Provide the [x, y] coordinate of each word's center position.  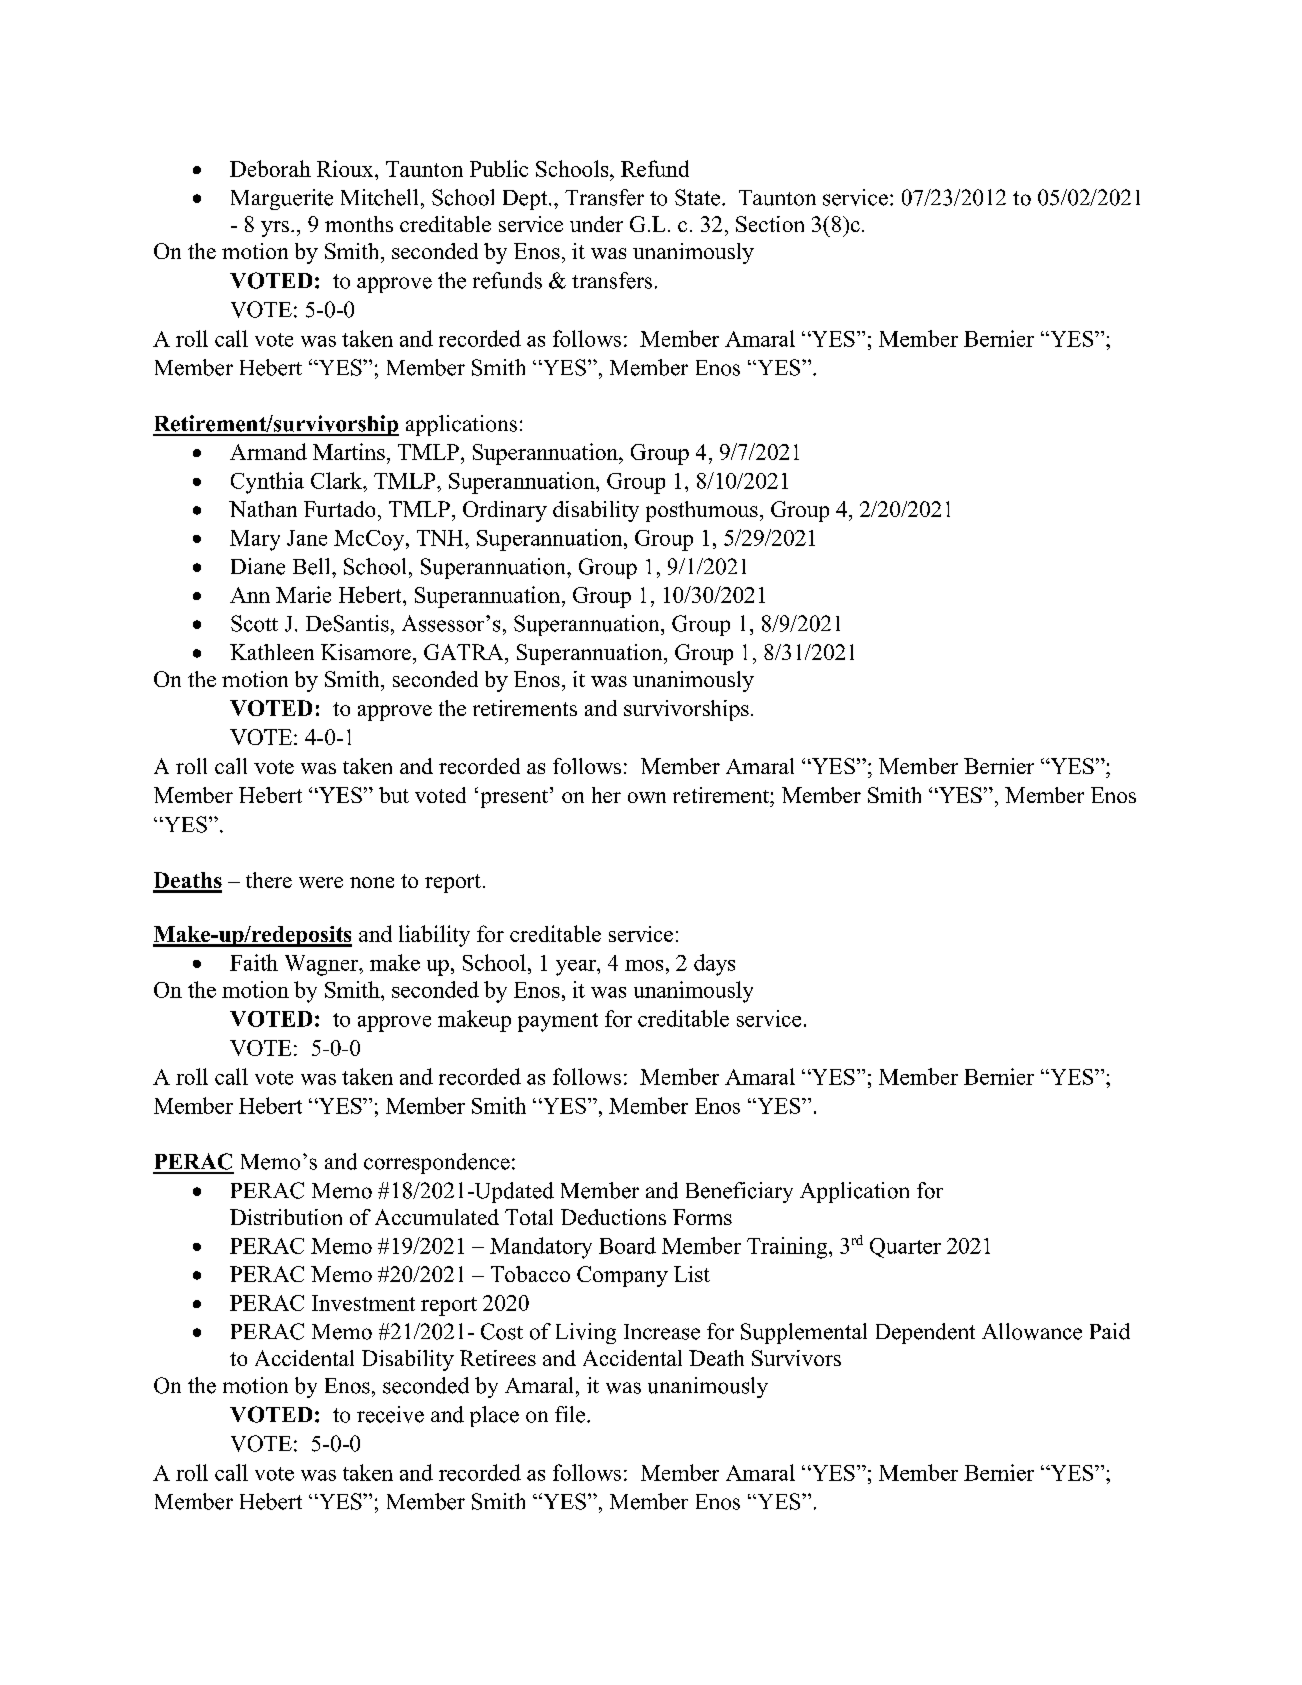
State [697, 197]
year [577, 968]
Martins [349, 451]
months [359, 224]
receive [390, 1414]
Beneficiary [739, 1192]
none [372, 882]
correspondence [437, 1163]
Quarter [905, 1248]
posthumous [702, 511]
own [647, 797]
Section [770, 224]
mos [644, 965]
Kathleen [272, 652]
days [714, 965]
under [596, 224]
